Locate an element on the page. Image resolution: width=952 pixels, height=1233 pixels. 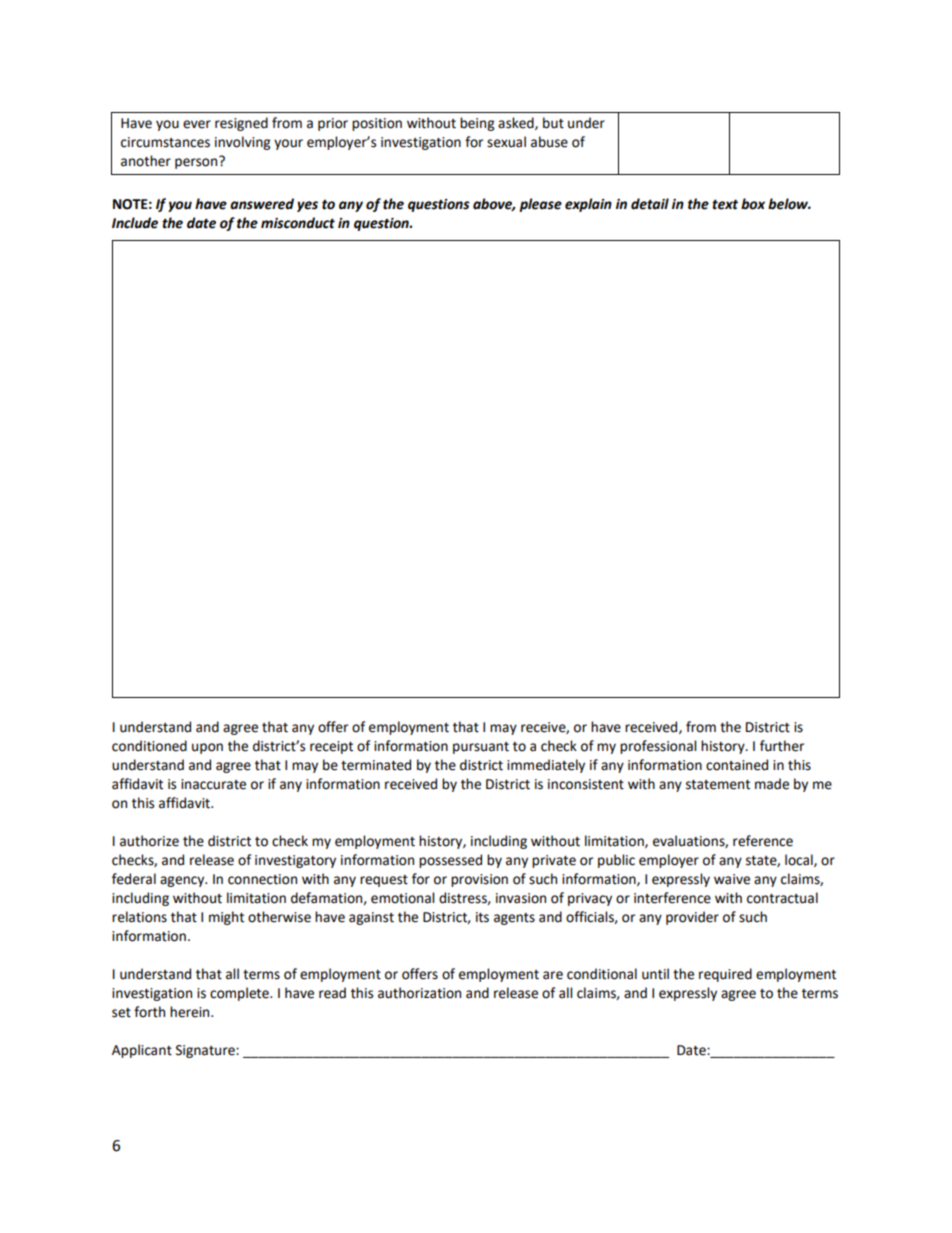
person is located at coordinates (197, 162).
